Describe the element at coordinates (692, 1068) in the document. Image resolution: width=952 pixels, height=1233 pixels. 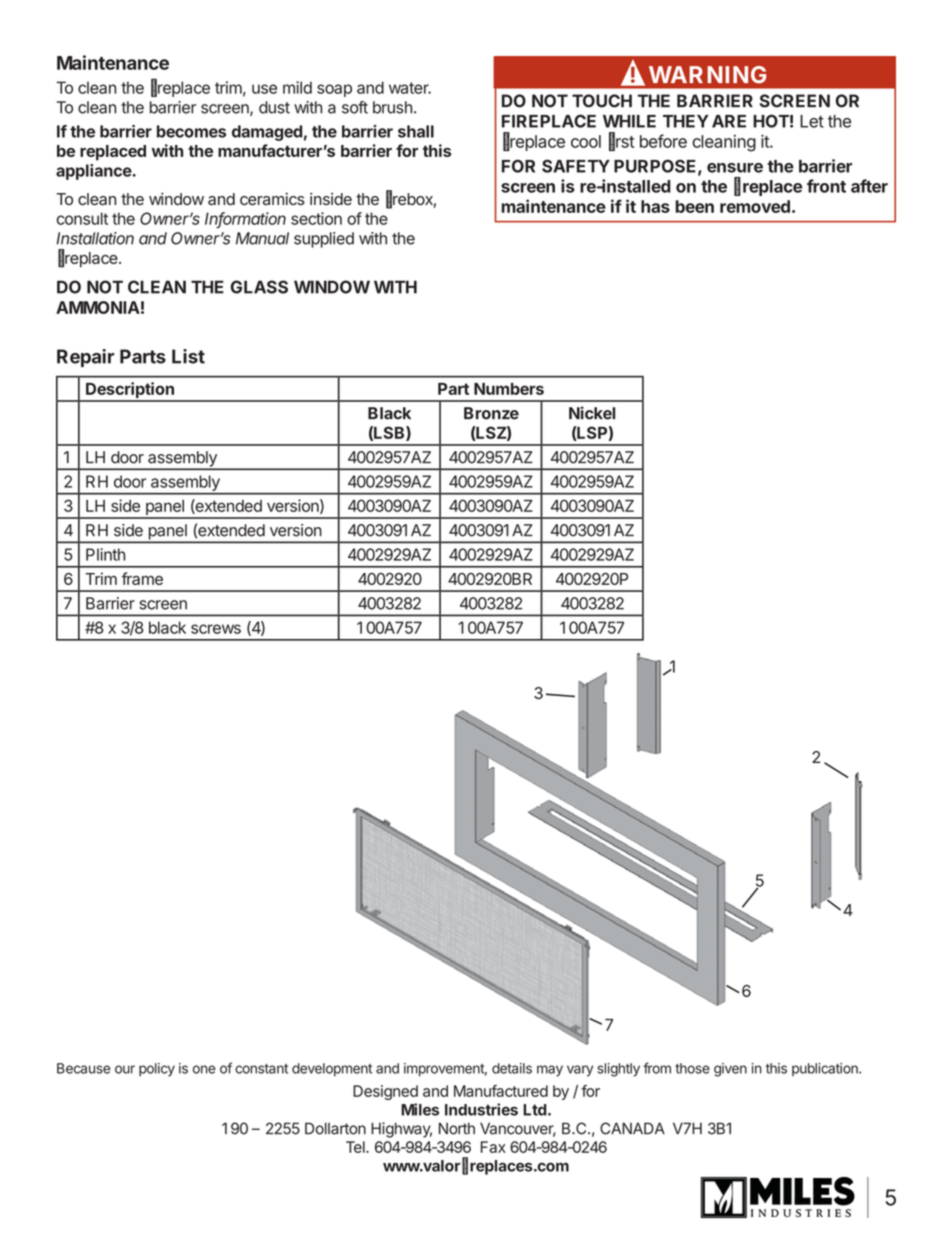
I see `those` at that location.
